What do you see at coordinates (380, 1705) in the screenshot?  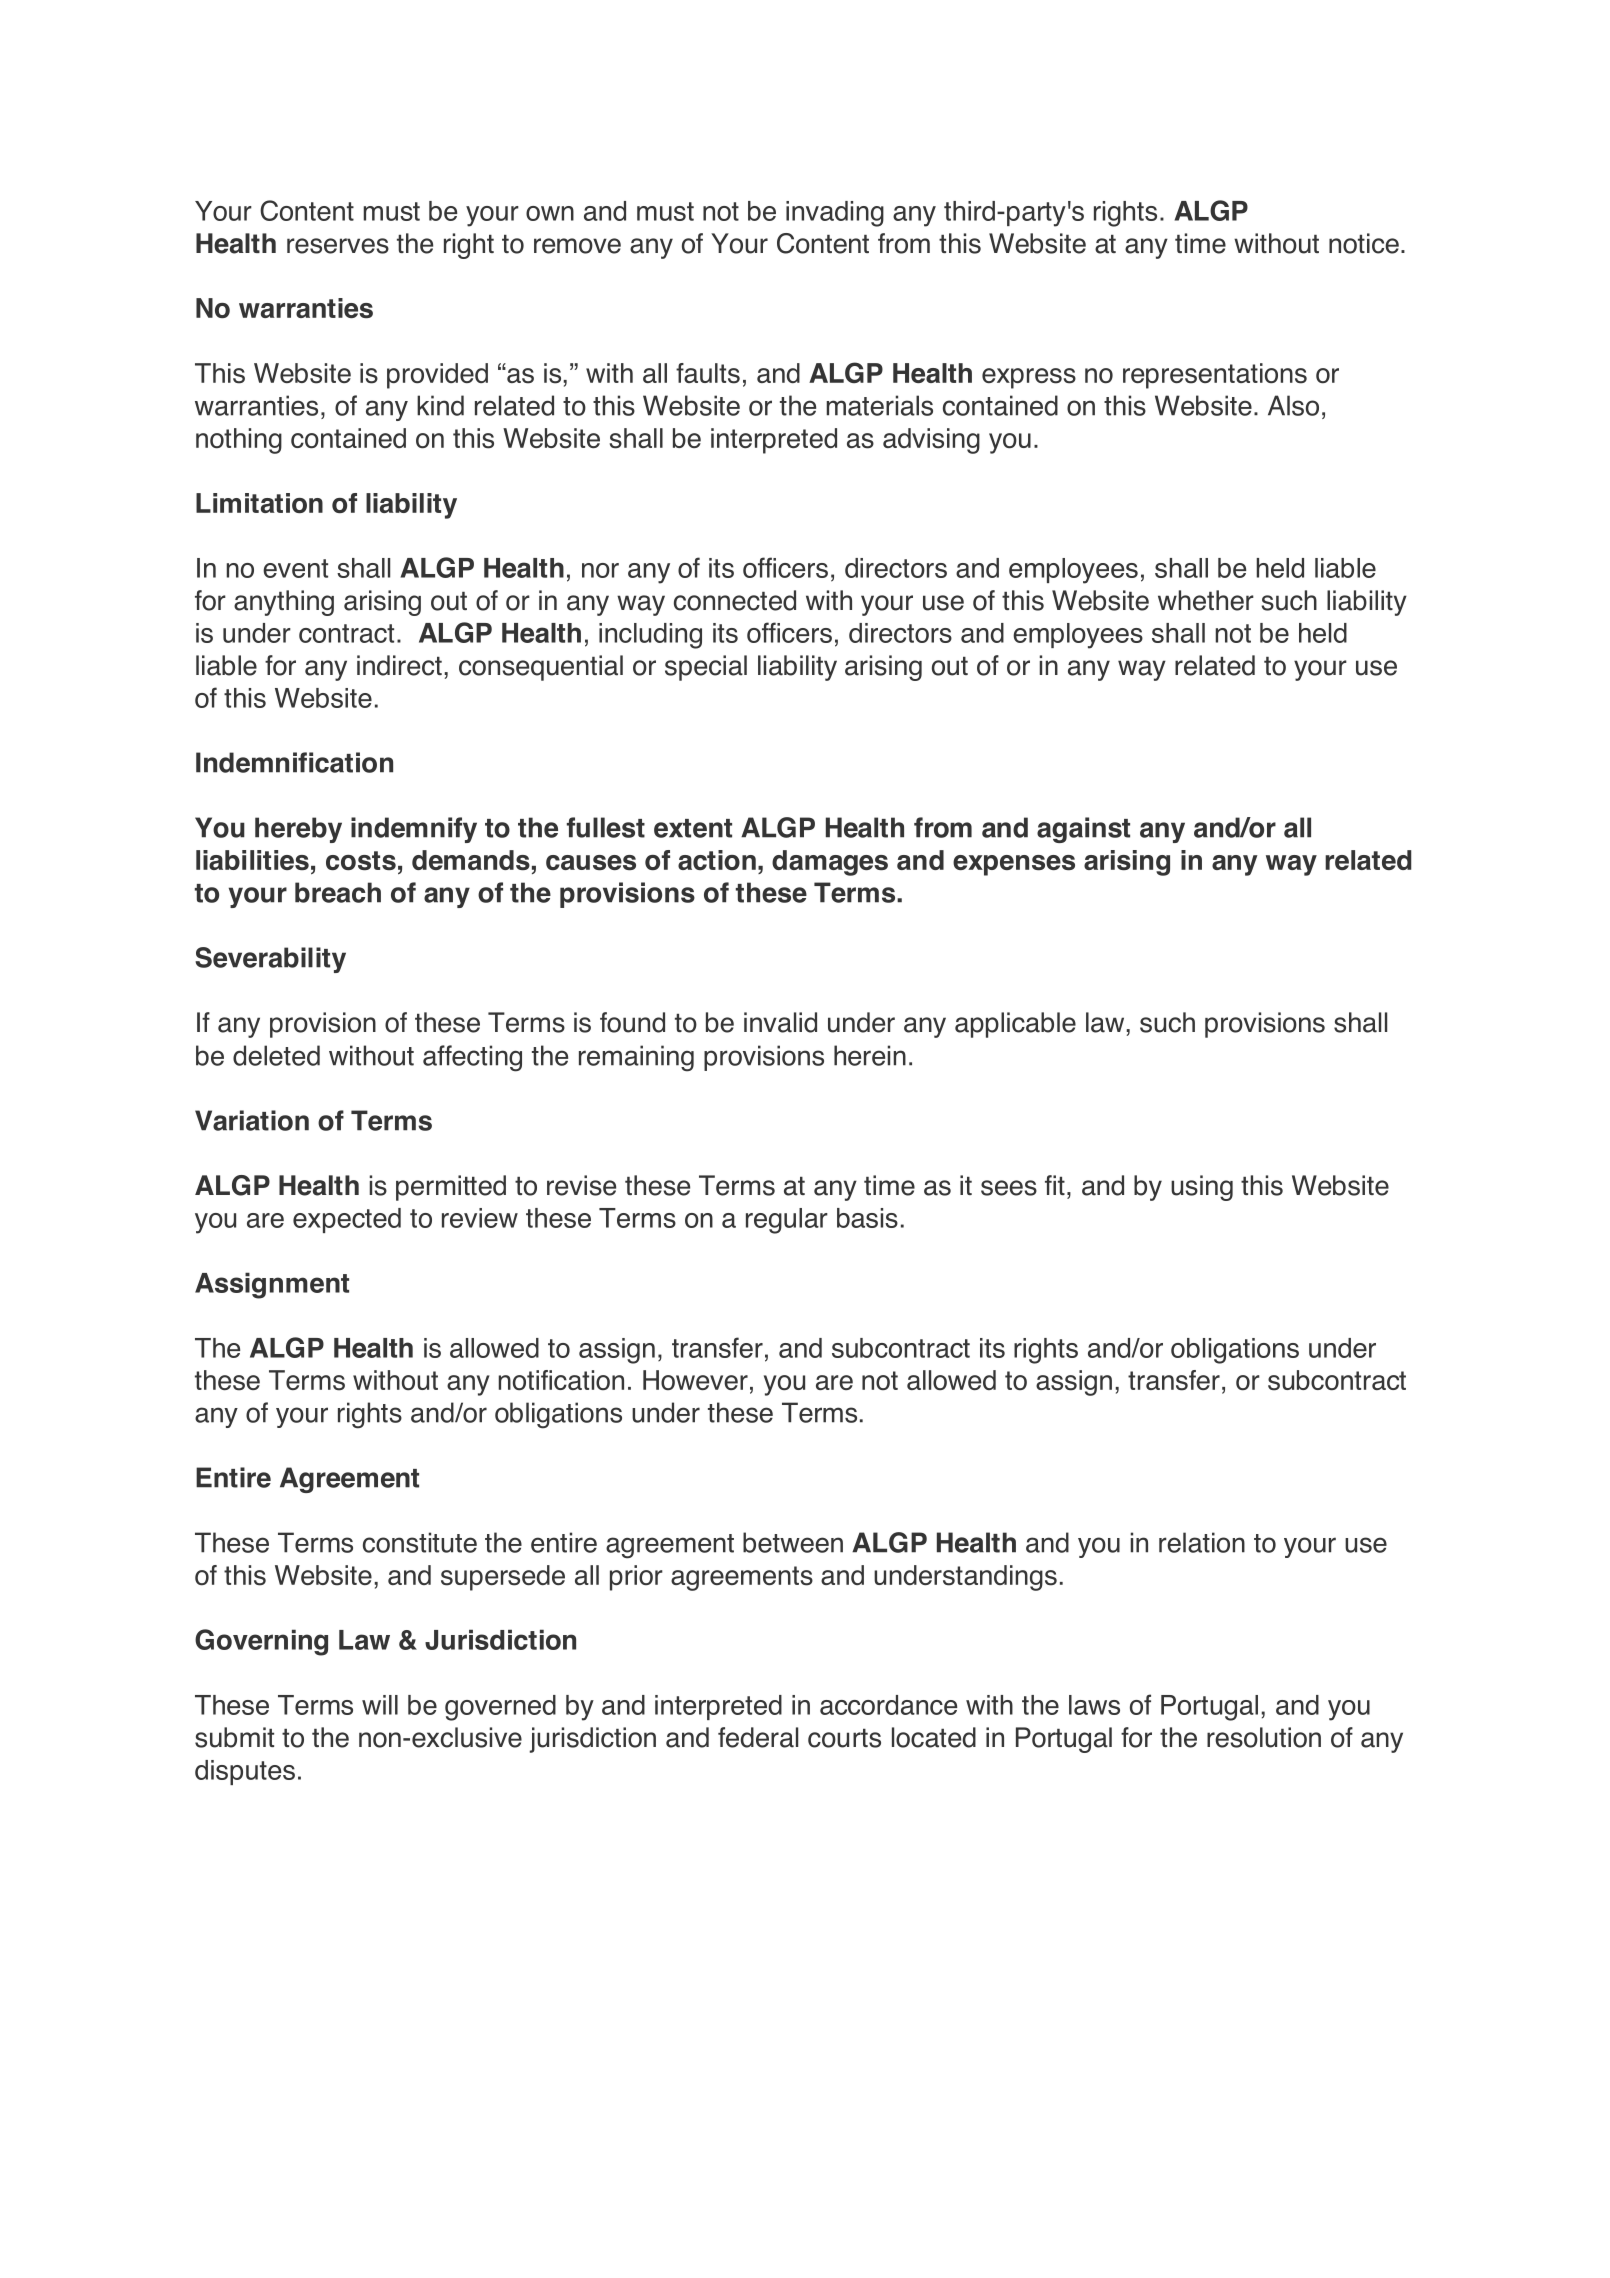 I see `will` at bounding box center [380, 1705].
